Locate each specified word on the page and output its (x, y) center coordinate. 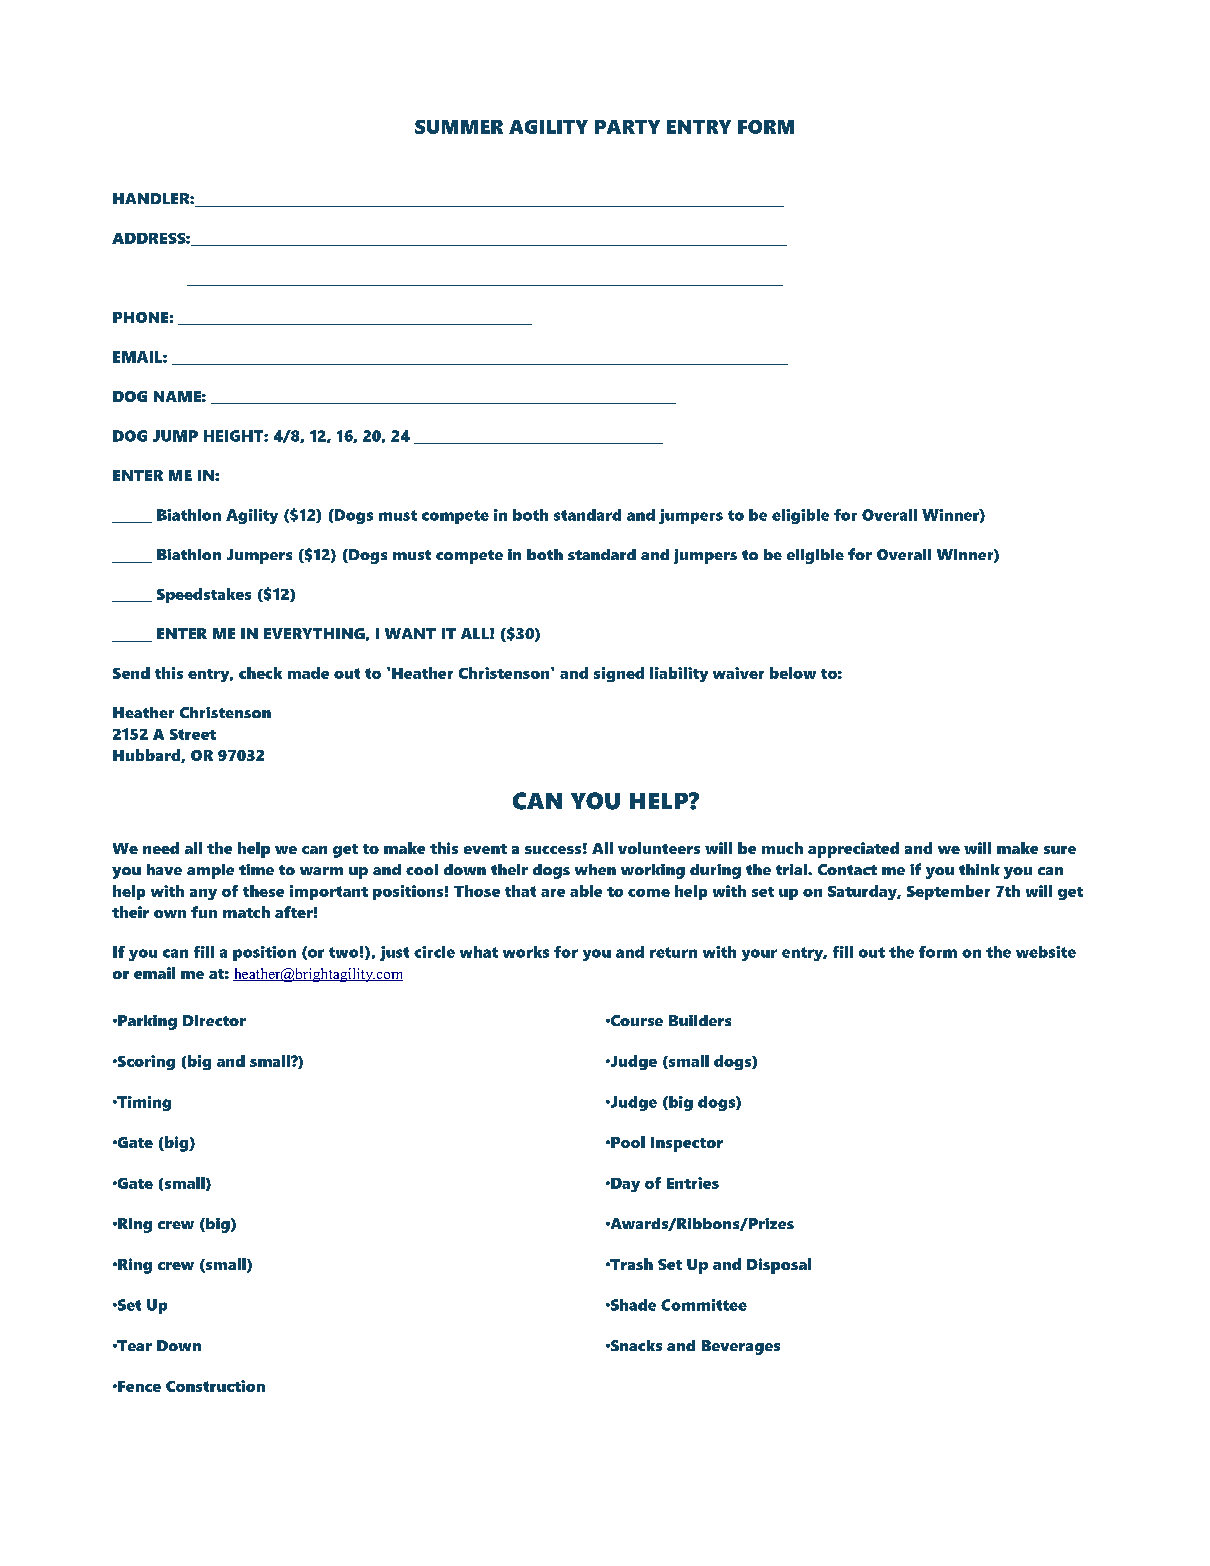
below (793, 673)
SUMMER (459, 127)
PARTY (627, 127)
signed (619, 674)
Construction (215, 1386)
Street (193, 734)
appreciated (853, 850)
